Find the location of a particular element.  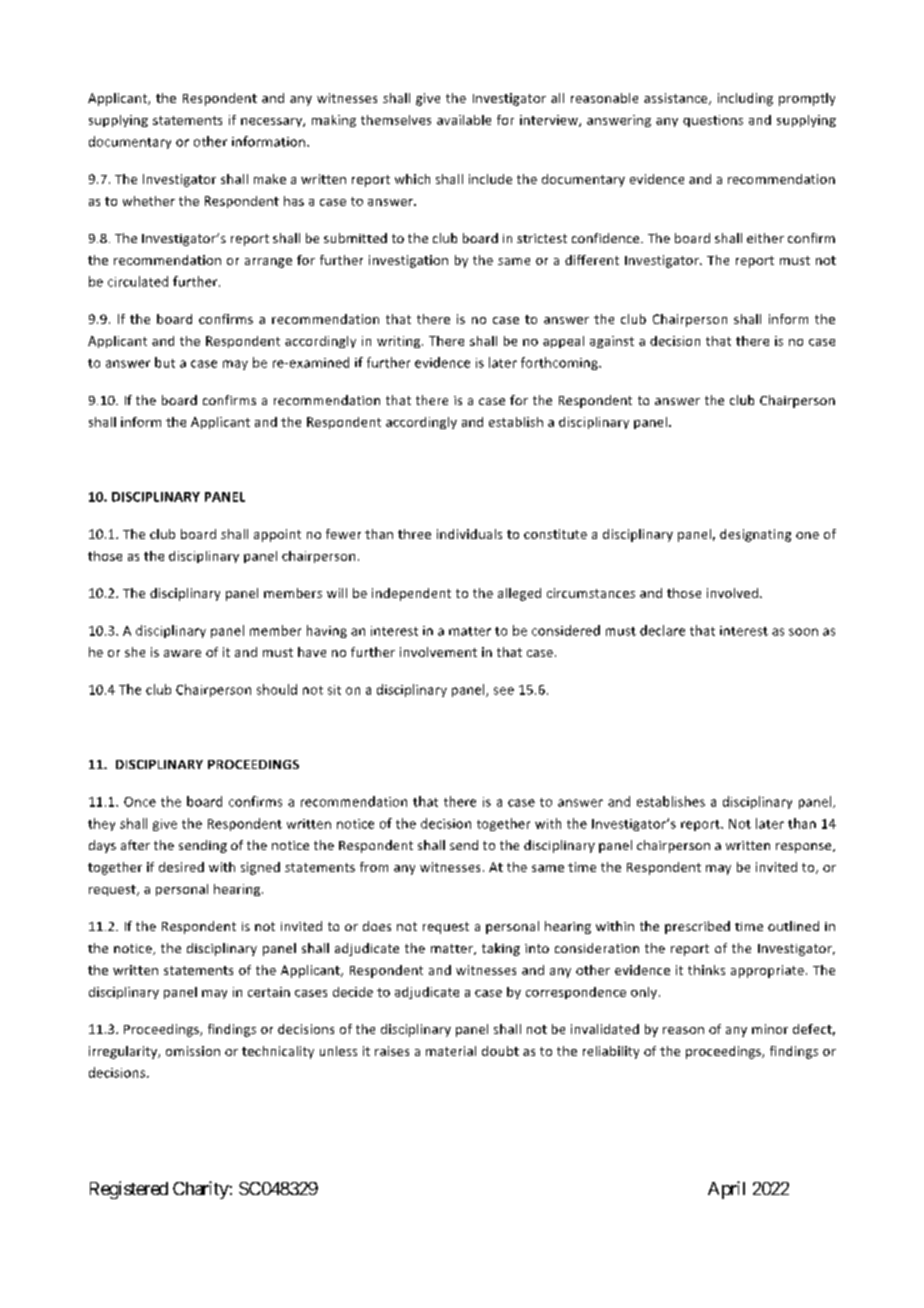

designating is located at coordinates (755, 535).
